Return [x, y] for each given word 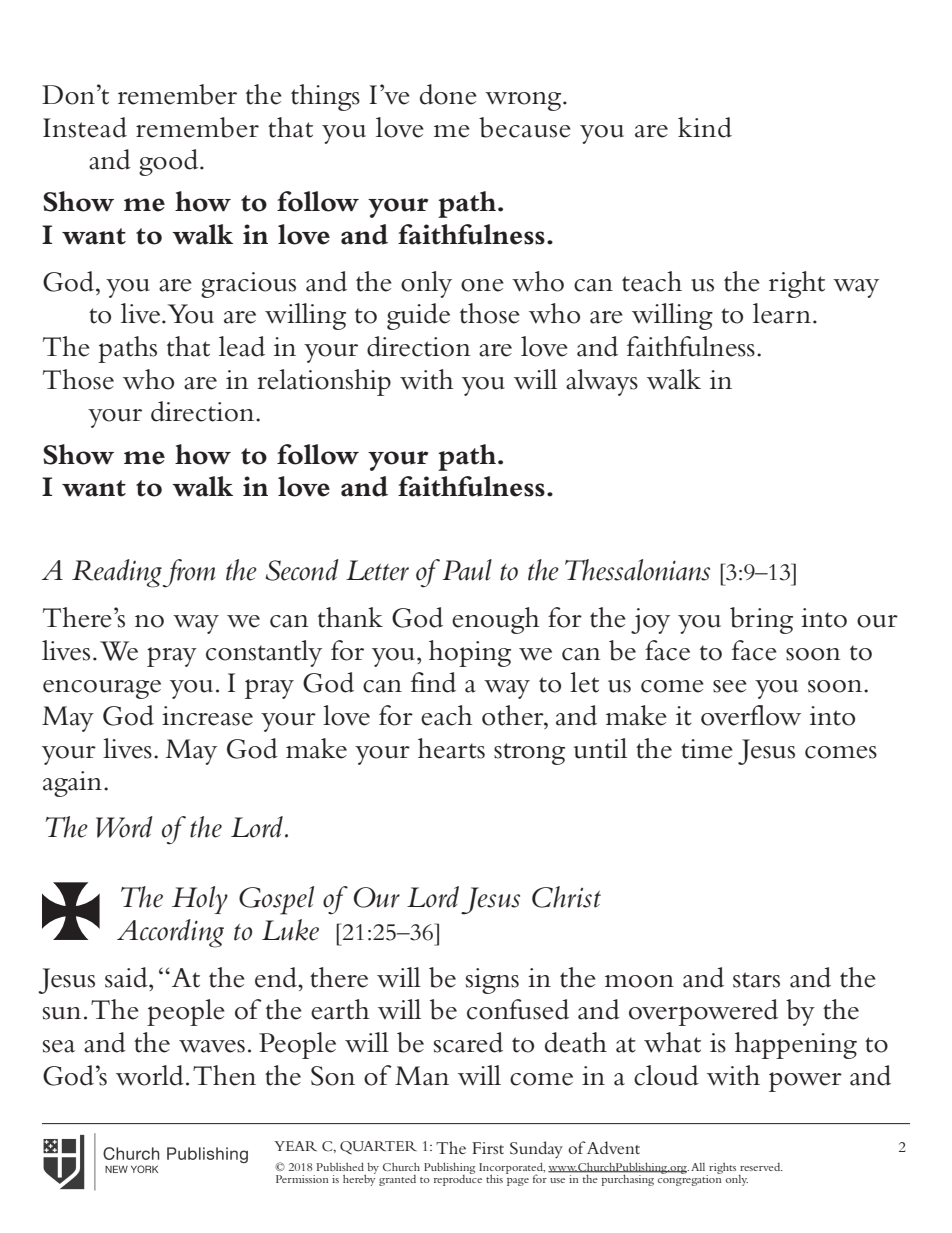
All [698, 1167]
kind [705, 127]
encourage [102, 689]
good [170, 162]
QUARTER [378, 1147]
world [150, 1075]
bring [761, 620]
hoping [470, 653]
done [448, 94]
